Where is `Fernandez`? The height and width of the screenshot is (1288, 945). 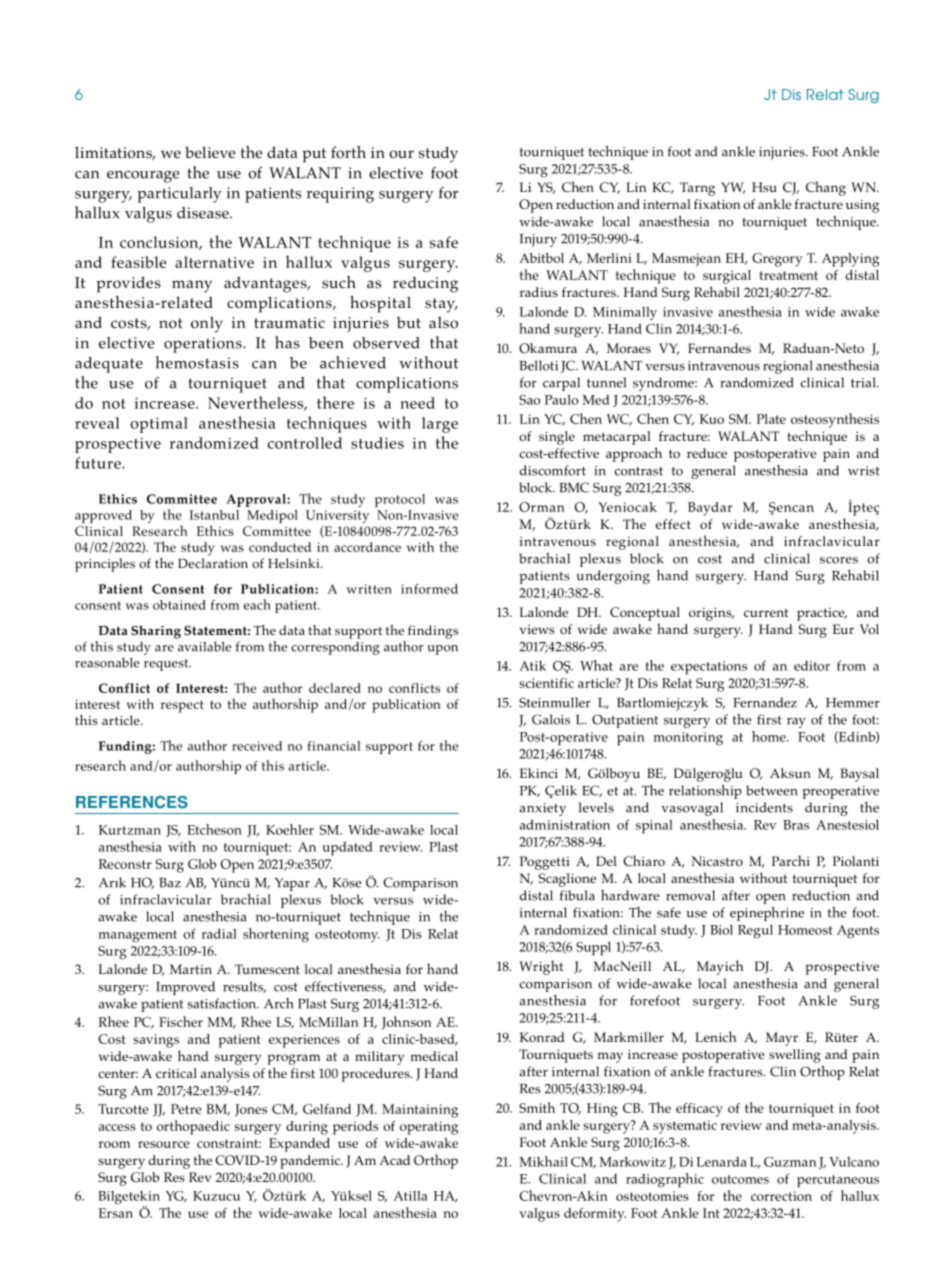 Fernandez is located at coordinates (765, 702).
